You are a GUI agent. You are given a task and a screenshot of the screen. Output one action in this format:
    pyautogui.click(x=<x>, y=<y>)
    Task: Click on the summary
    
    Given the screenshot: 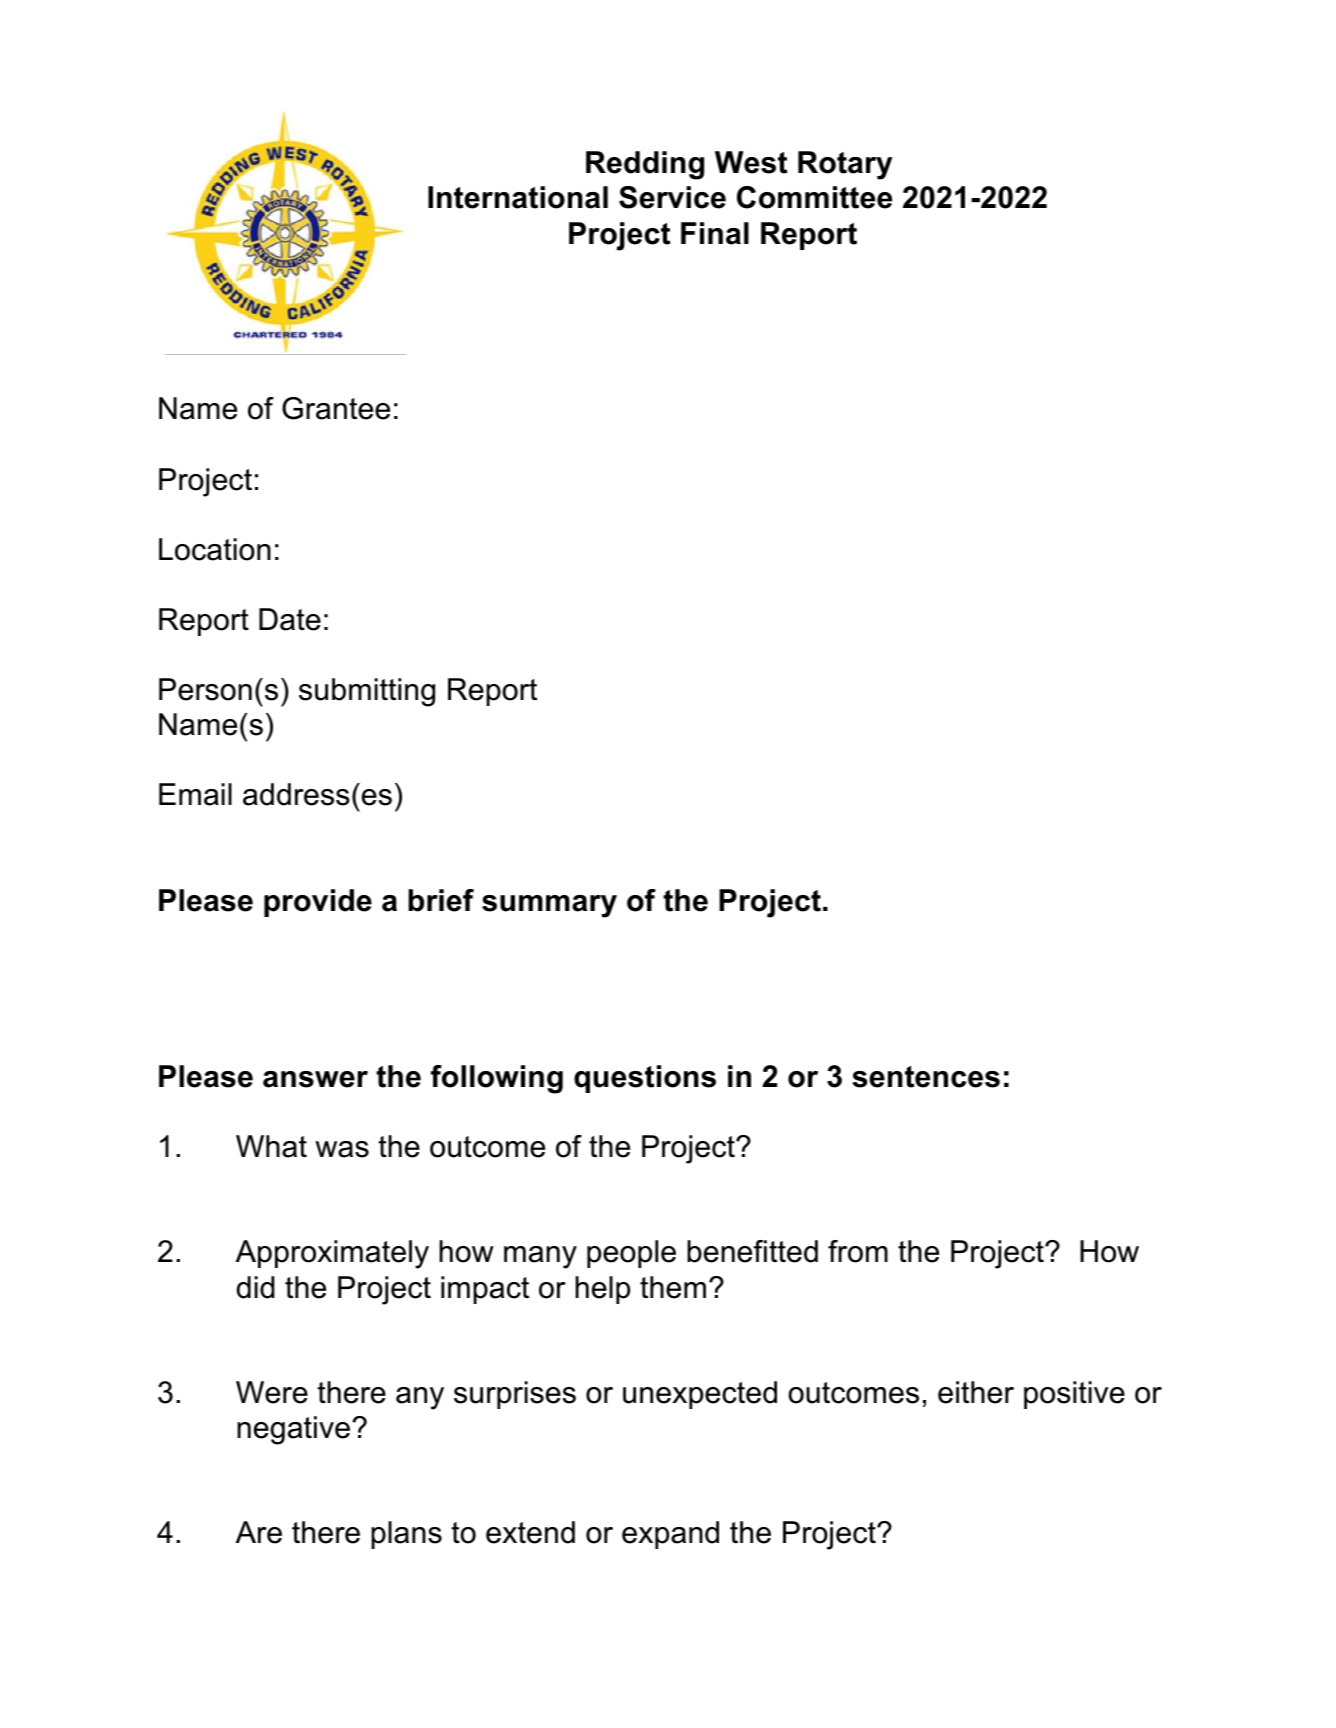 What is the action you would take?
    pyautogui.click(x=549, y=906)
